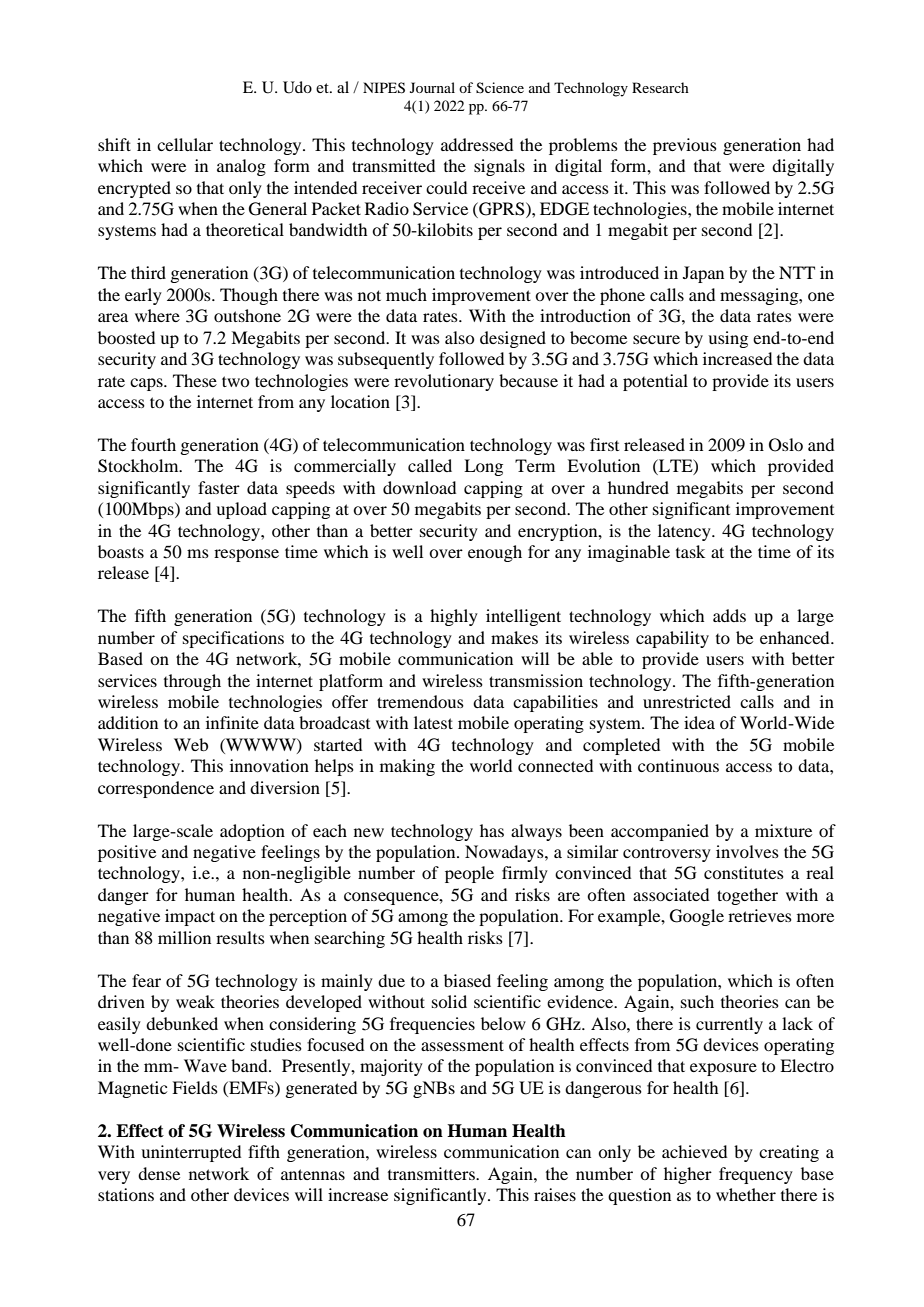 This image has width=924, height=1307. I want to click on highly, so click(454, 617).
